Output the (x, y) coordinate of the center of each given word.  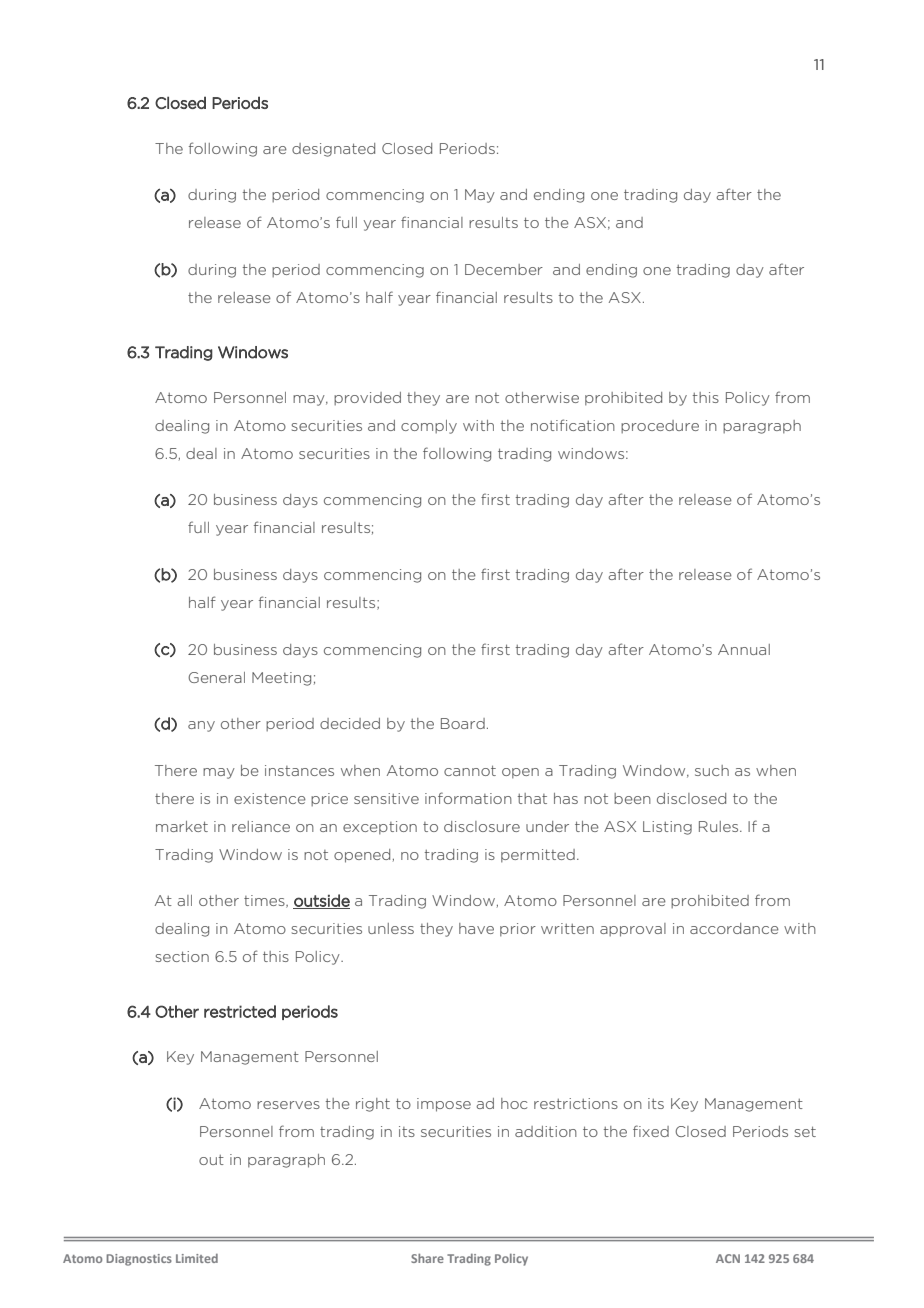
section (182, 956)
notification (573, 425)
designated (333, 150)
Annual (744, 649)
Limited (197, 1258)
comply (429, 427)
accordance (734, 928)
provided (367, 398)
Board (463, 723)
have (476, 928)
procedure (660, 426)
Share (427, 1258)
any (201, 726)
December (504, 269)
